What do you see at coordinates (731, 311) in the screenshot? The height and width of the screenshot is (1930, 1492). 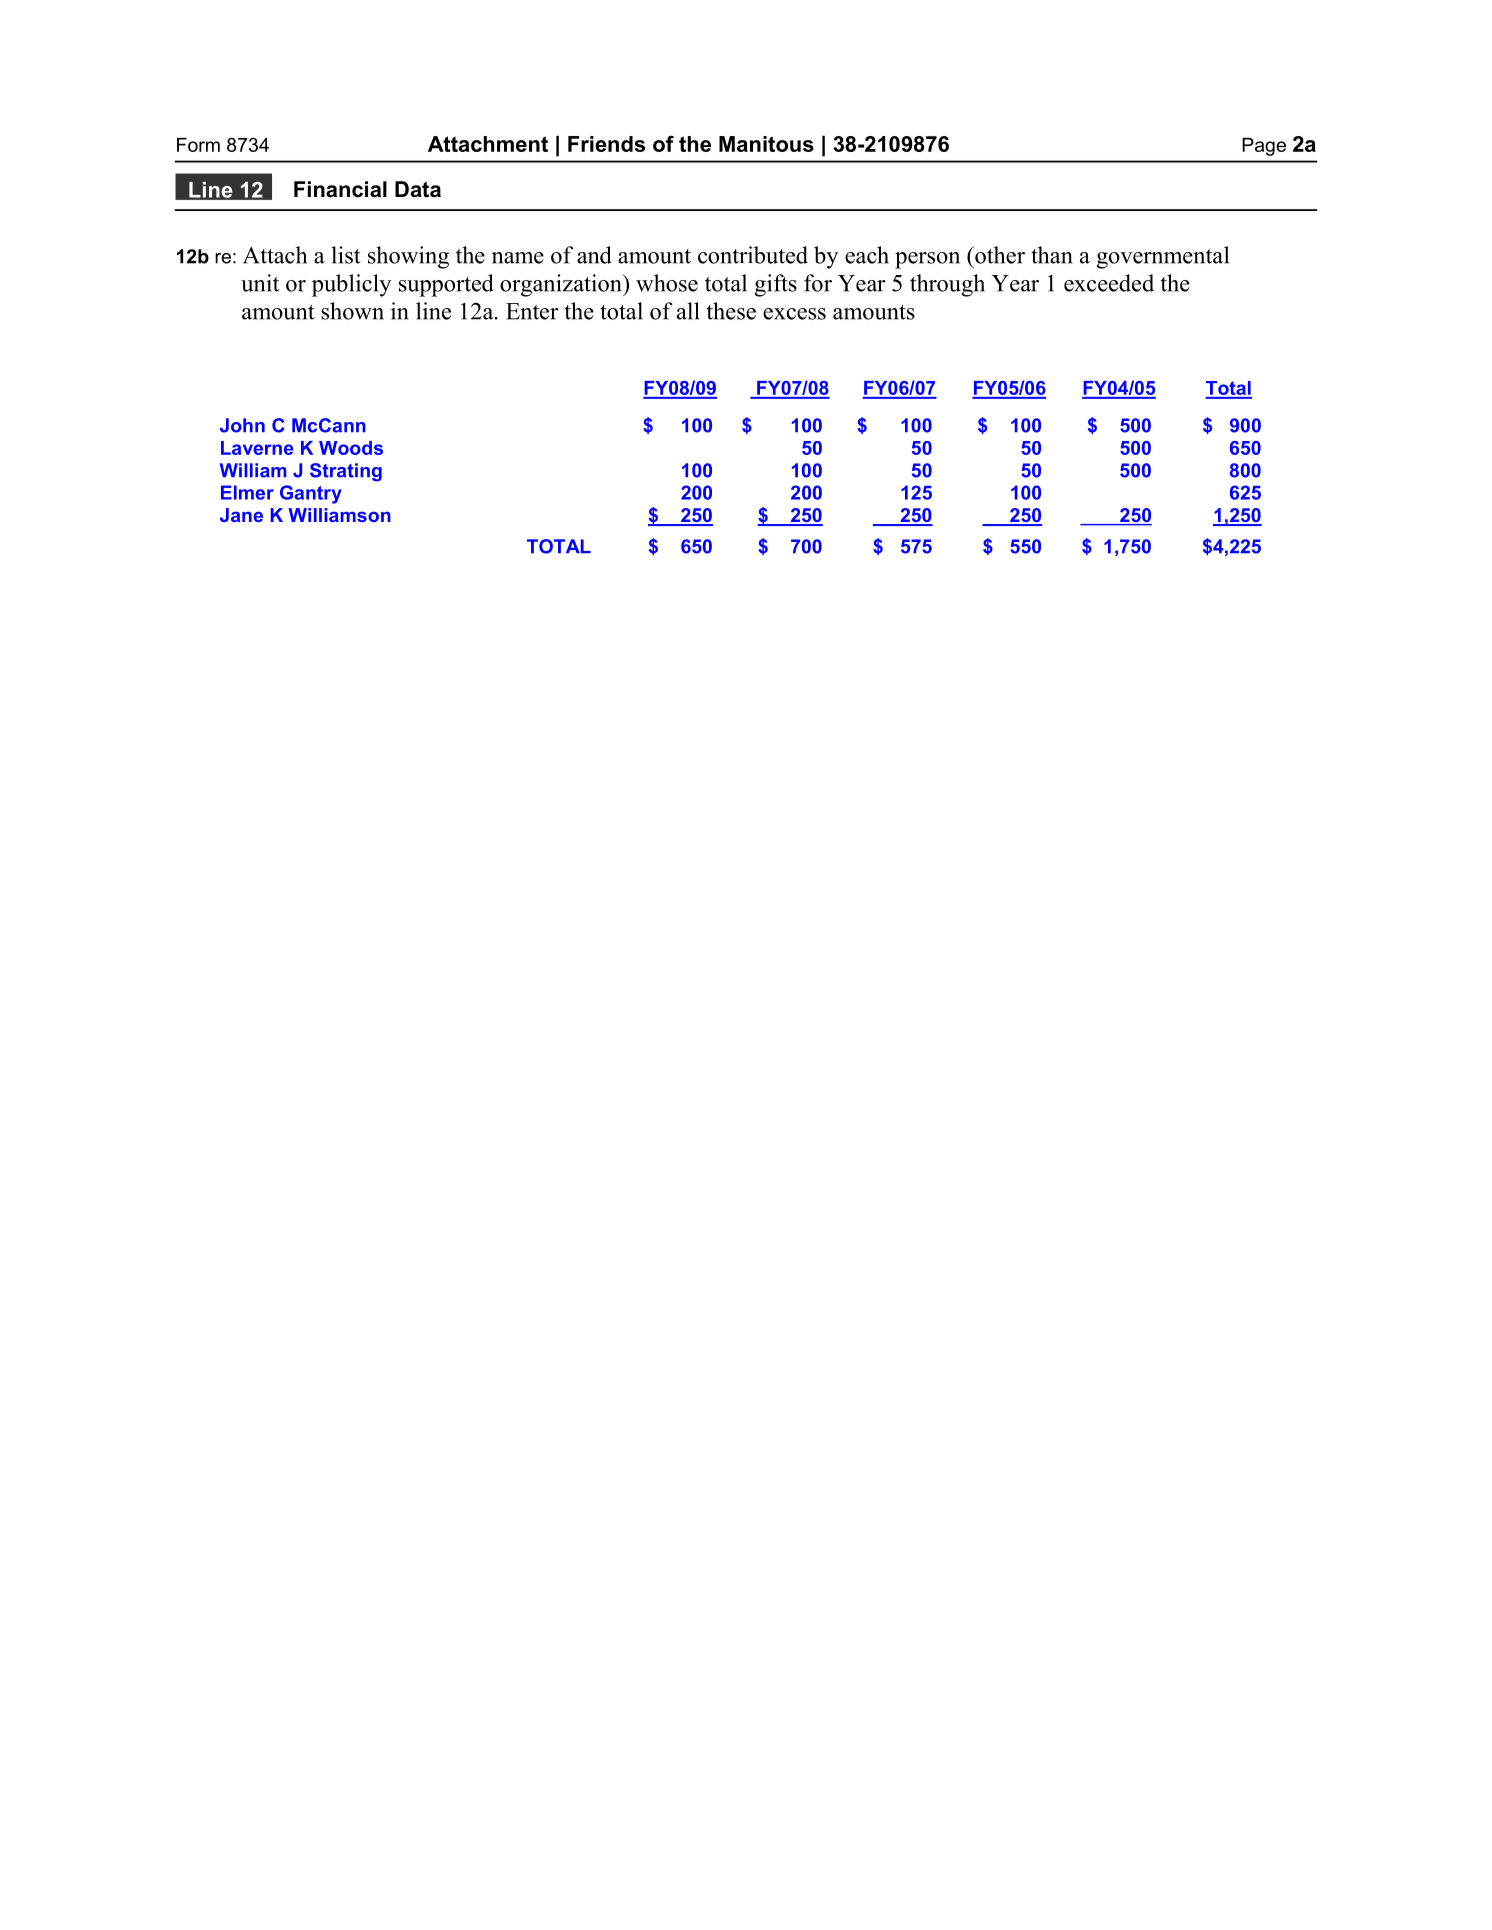 I see `these` at bounding box center [731, 311].
